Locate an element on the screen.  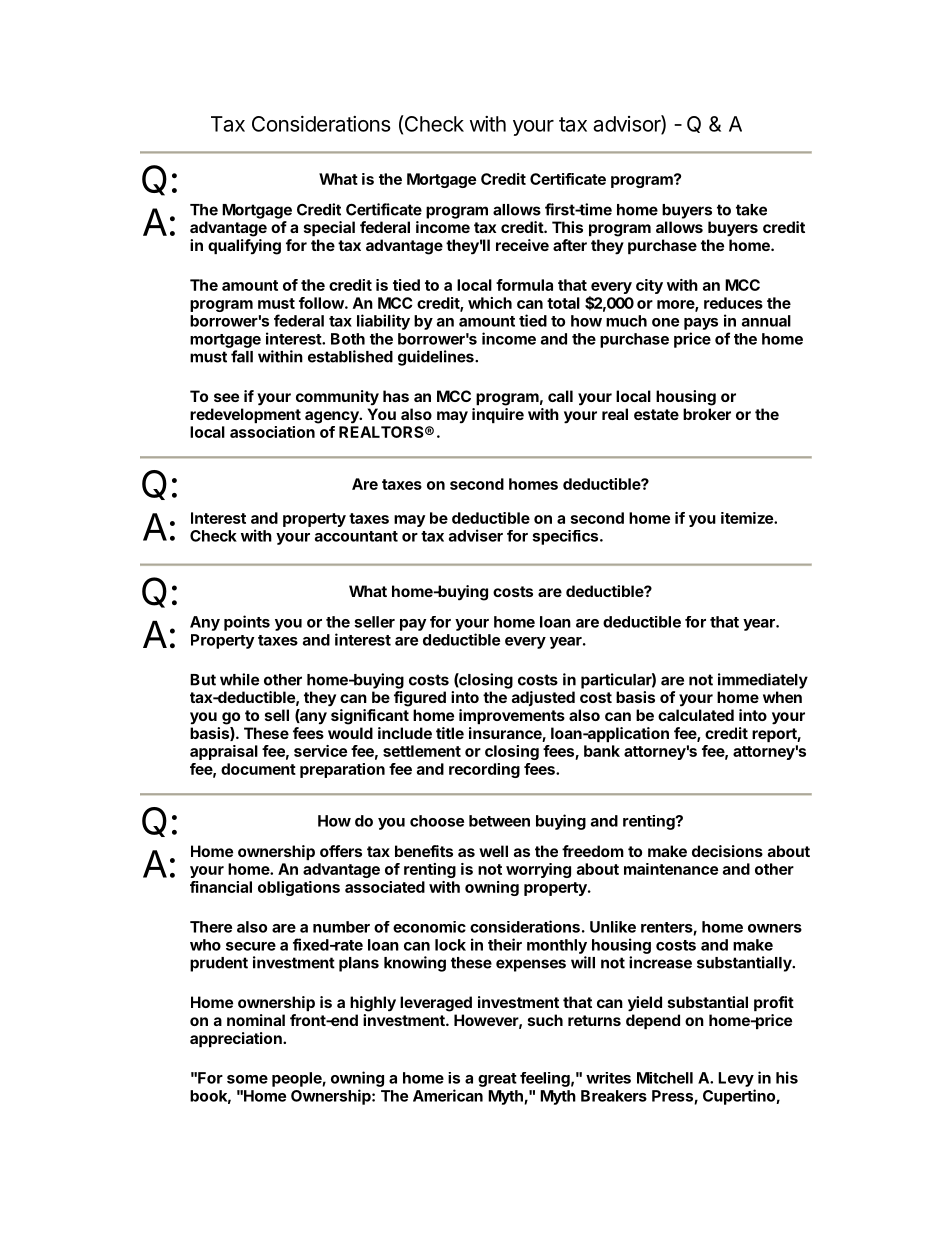
association is located at coordinates (272, 432).
